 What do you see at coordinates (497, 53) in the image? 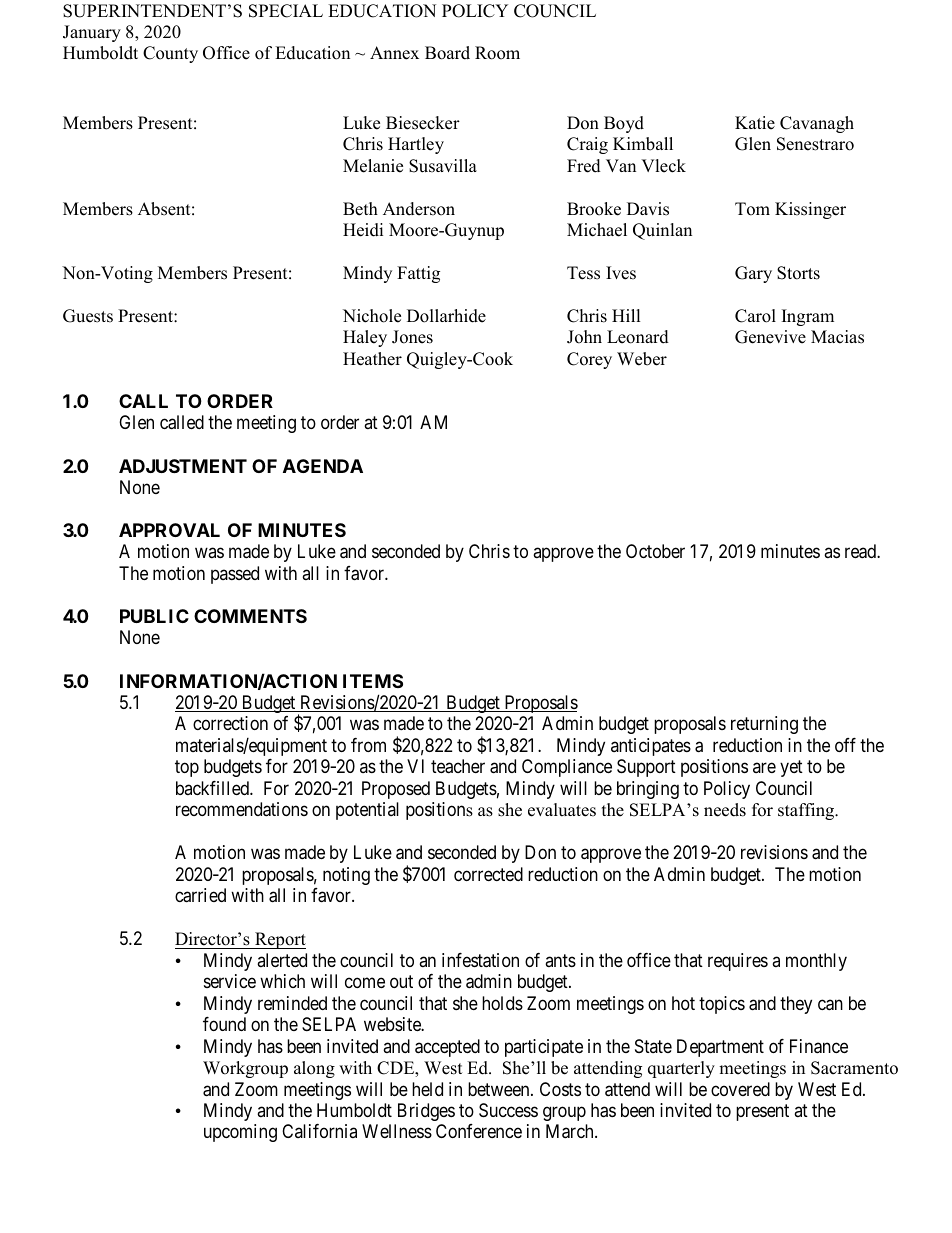
I see `Room` at bounding box center [497, 53].
